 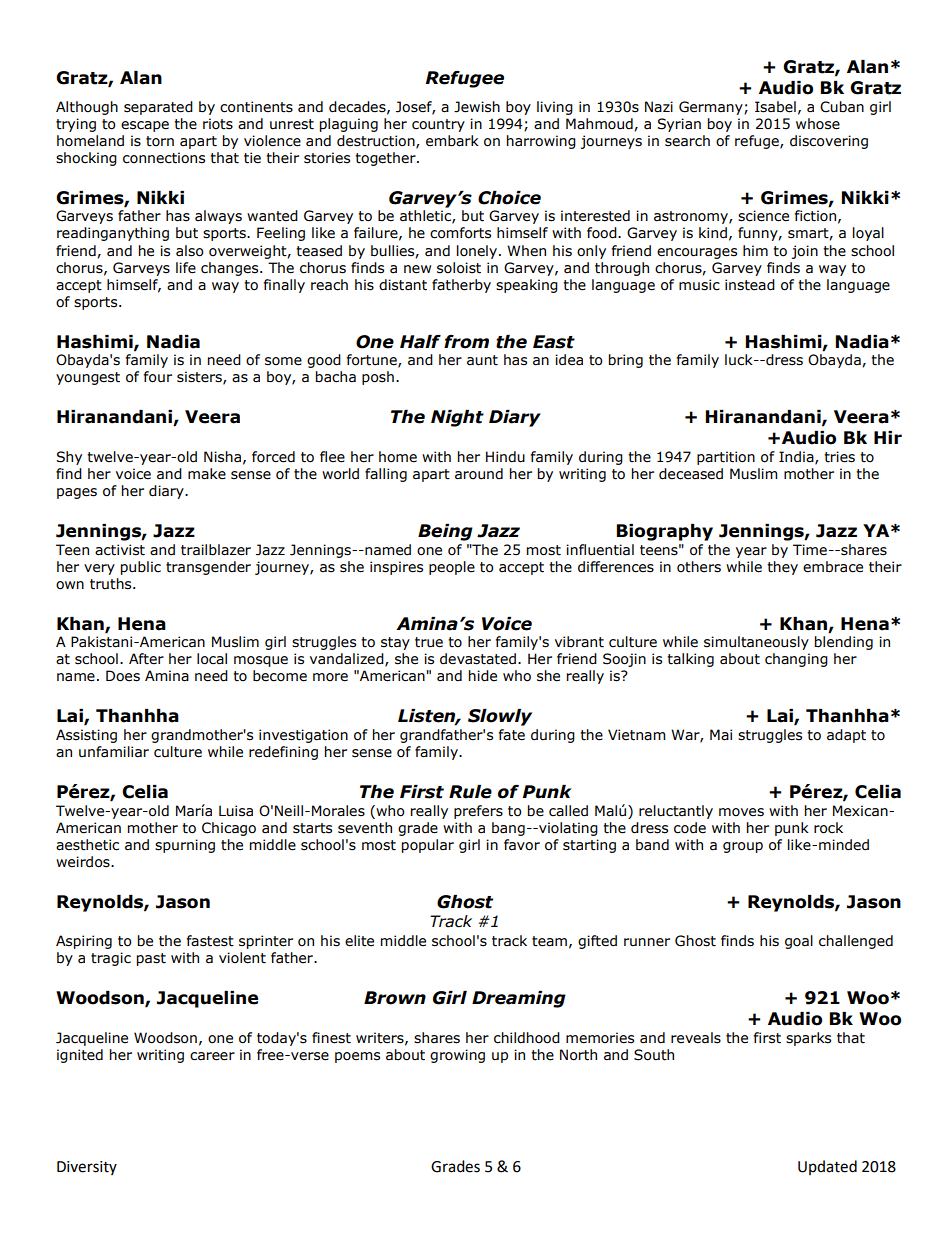 What do you see at coordinates (160, 141) in the screenshot?
I see `torn` at bounding box center [160, 141].
